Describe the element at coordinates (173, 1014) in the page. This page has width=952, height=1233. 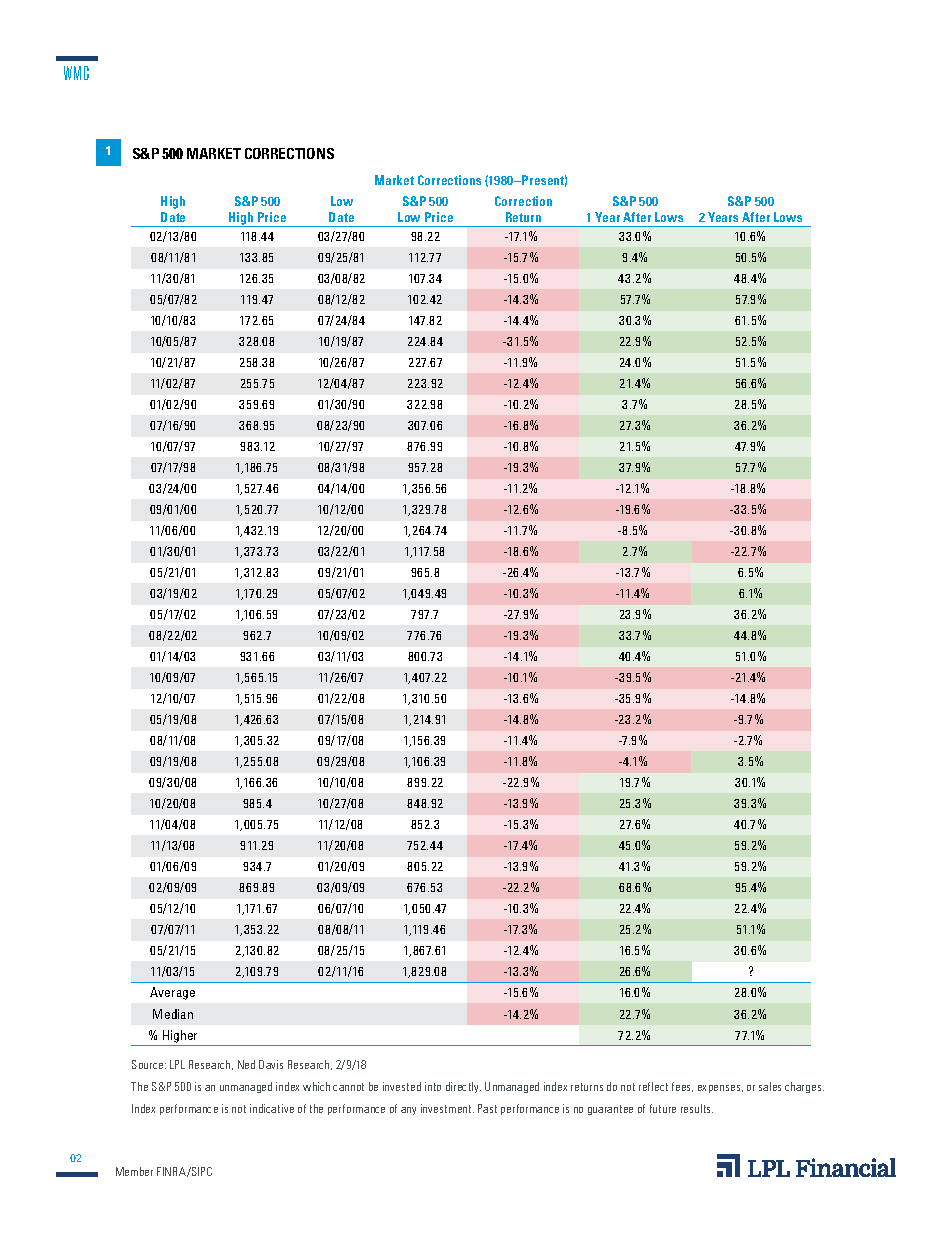
I see `Median` at that location.
